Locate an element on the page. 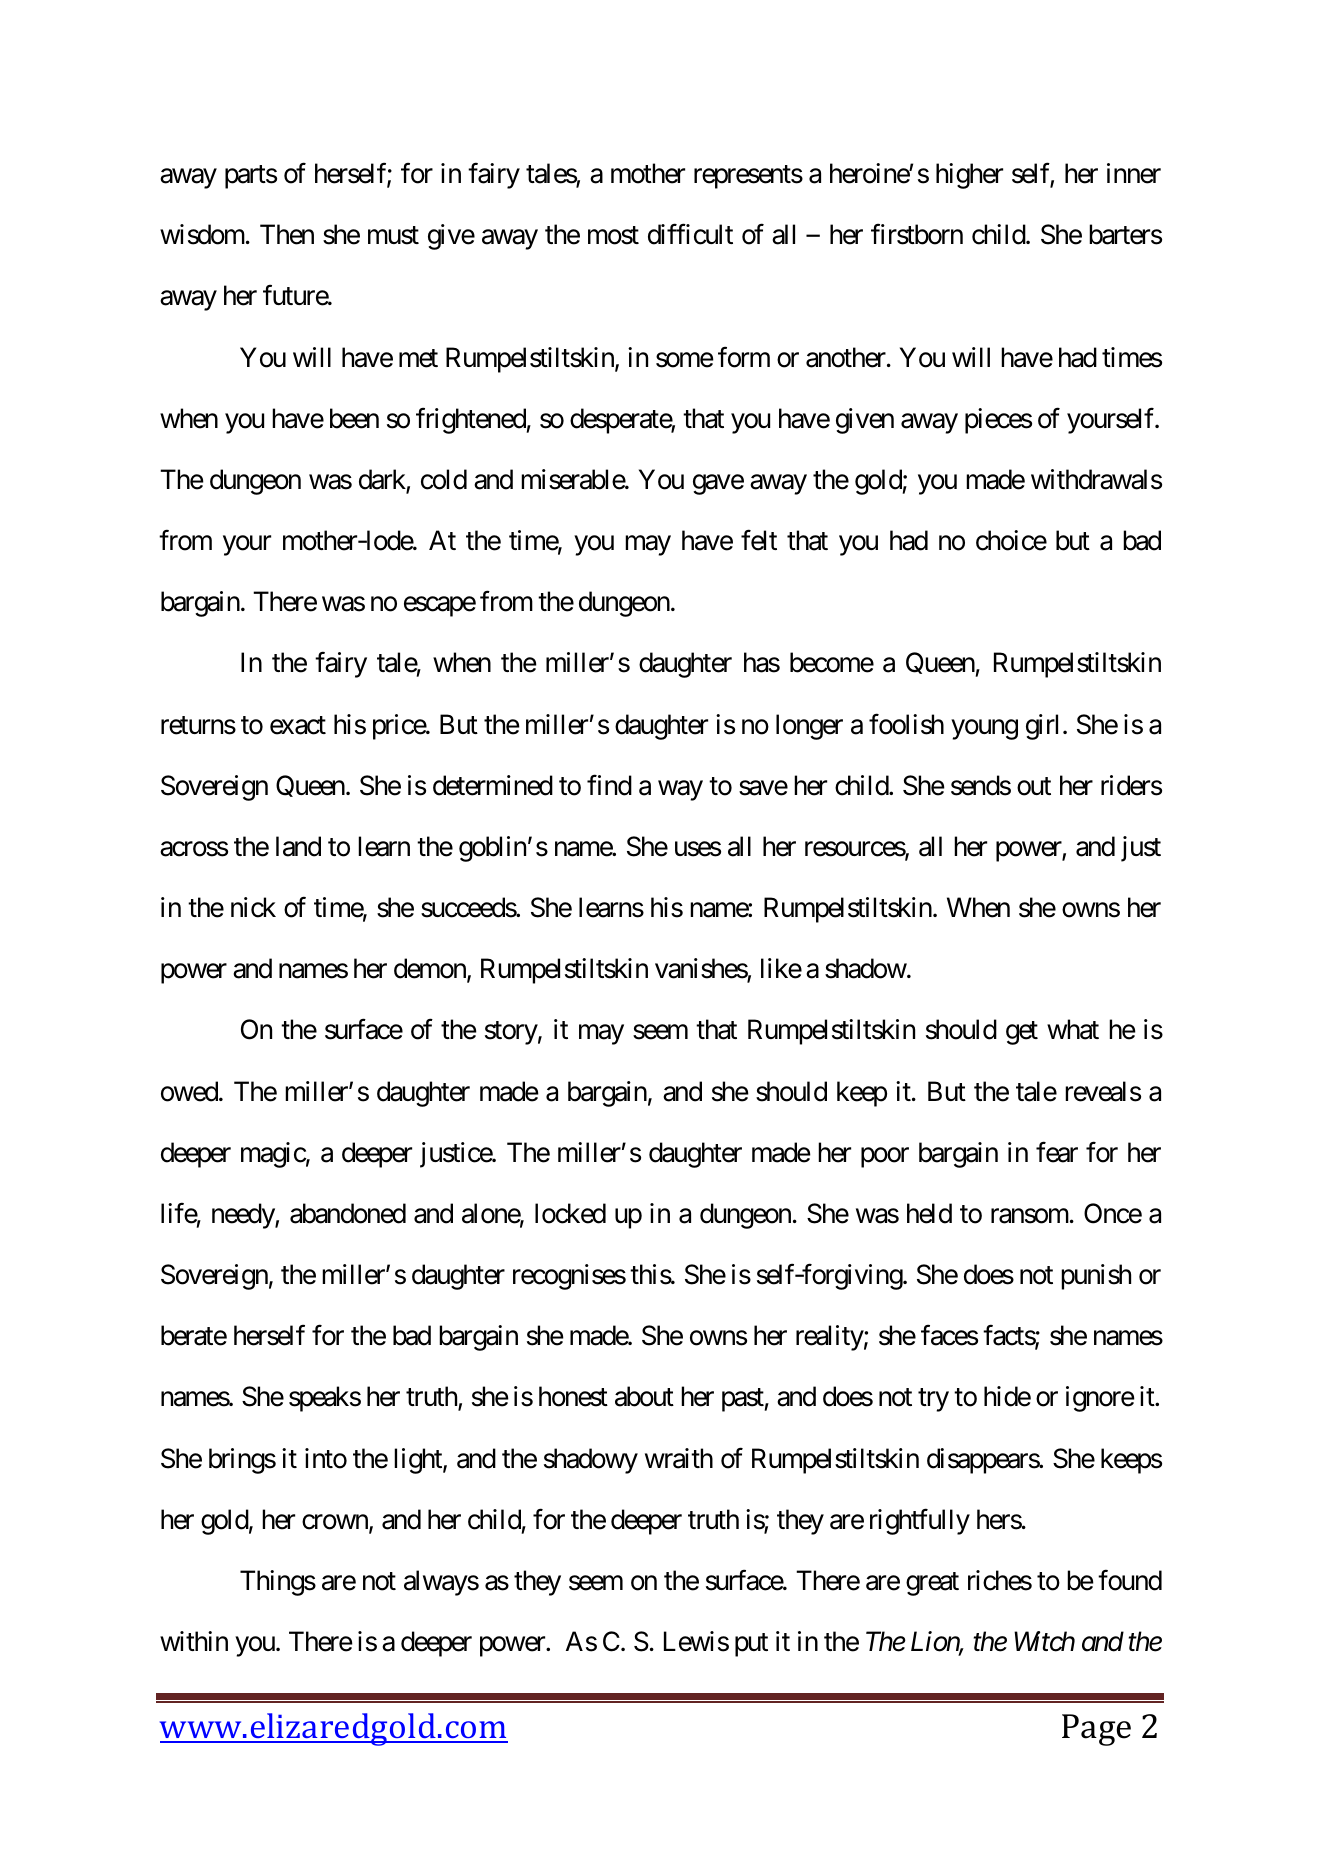 The width and height of the page is (1320, 1866). put is located at coordinates (751, 1645).
